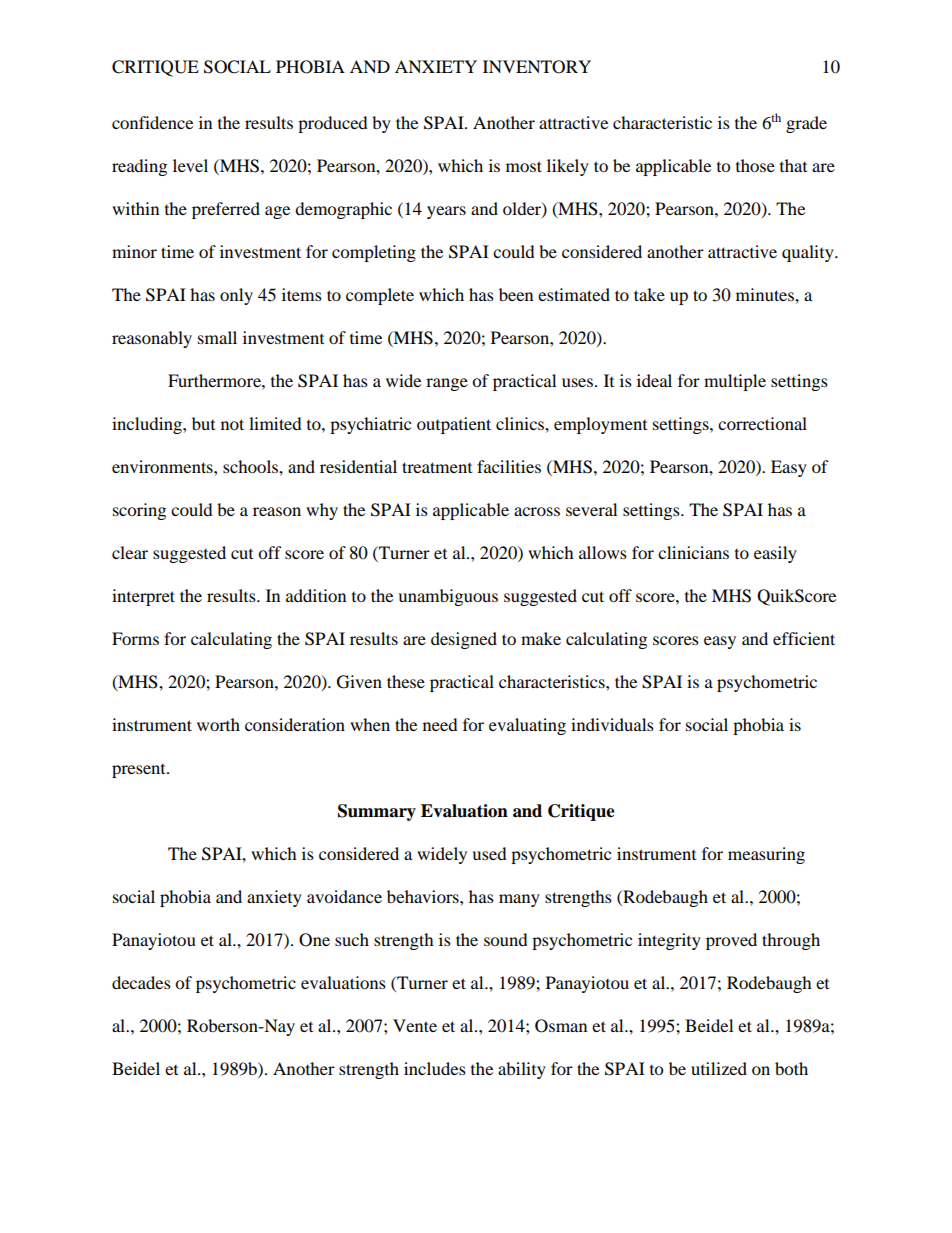  I want to click on unambiguous, so click(448, 597).
